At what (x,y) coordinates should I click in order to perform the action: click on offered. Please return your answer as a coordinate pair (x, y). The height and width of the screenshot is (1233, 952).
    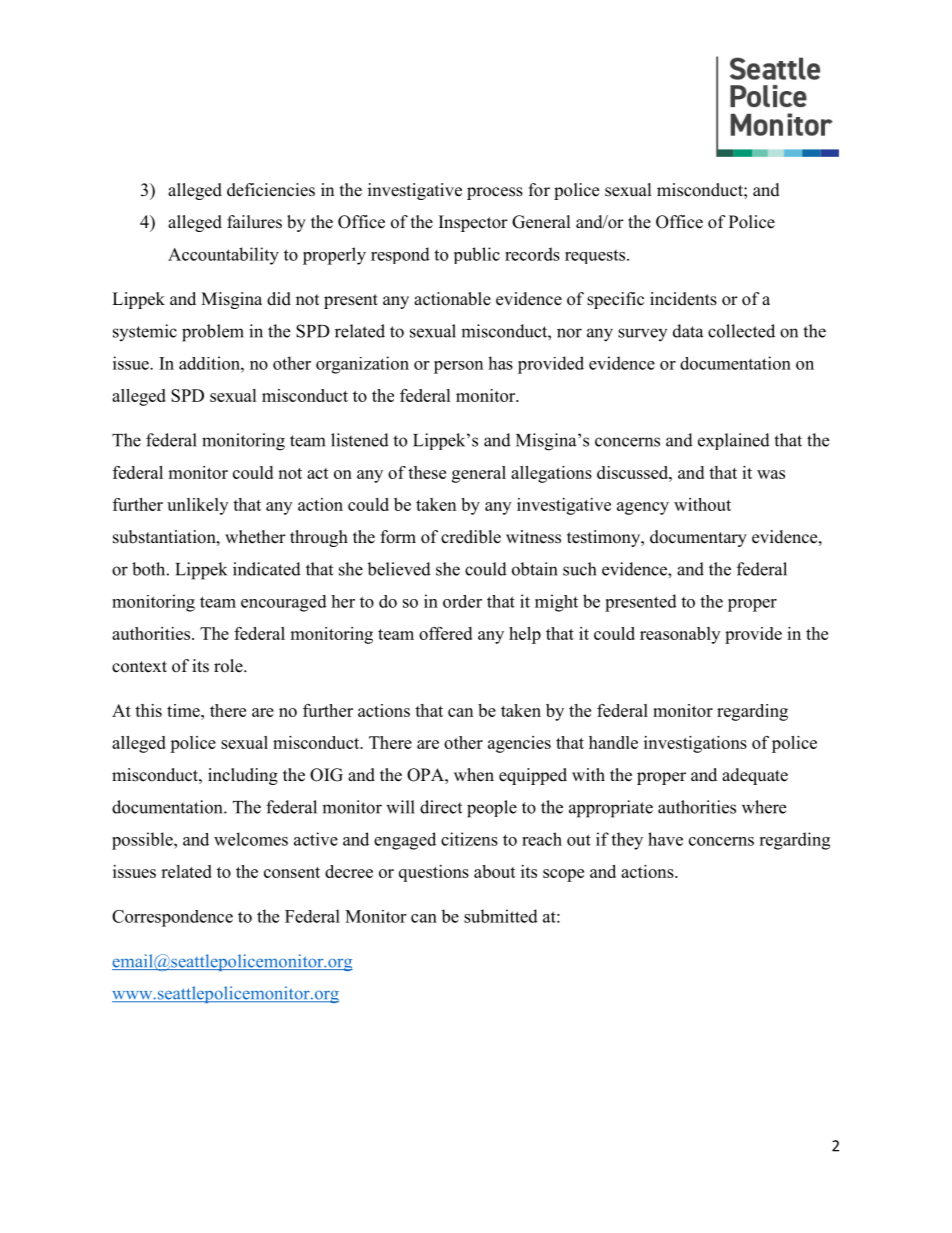
    Looking at the image, I should click on (445, 633).
